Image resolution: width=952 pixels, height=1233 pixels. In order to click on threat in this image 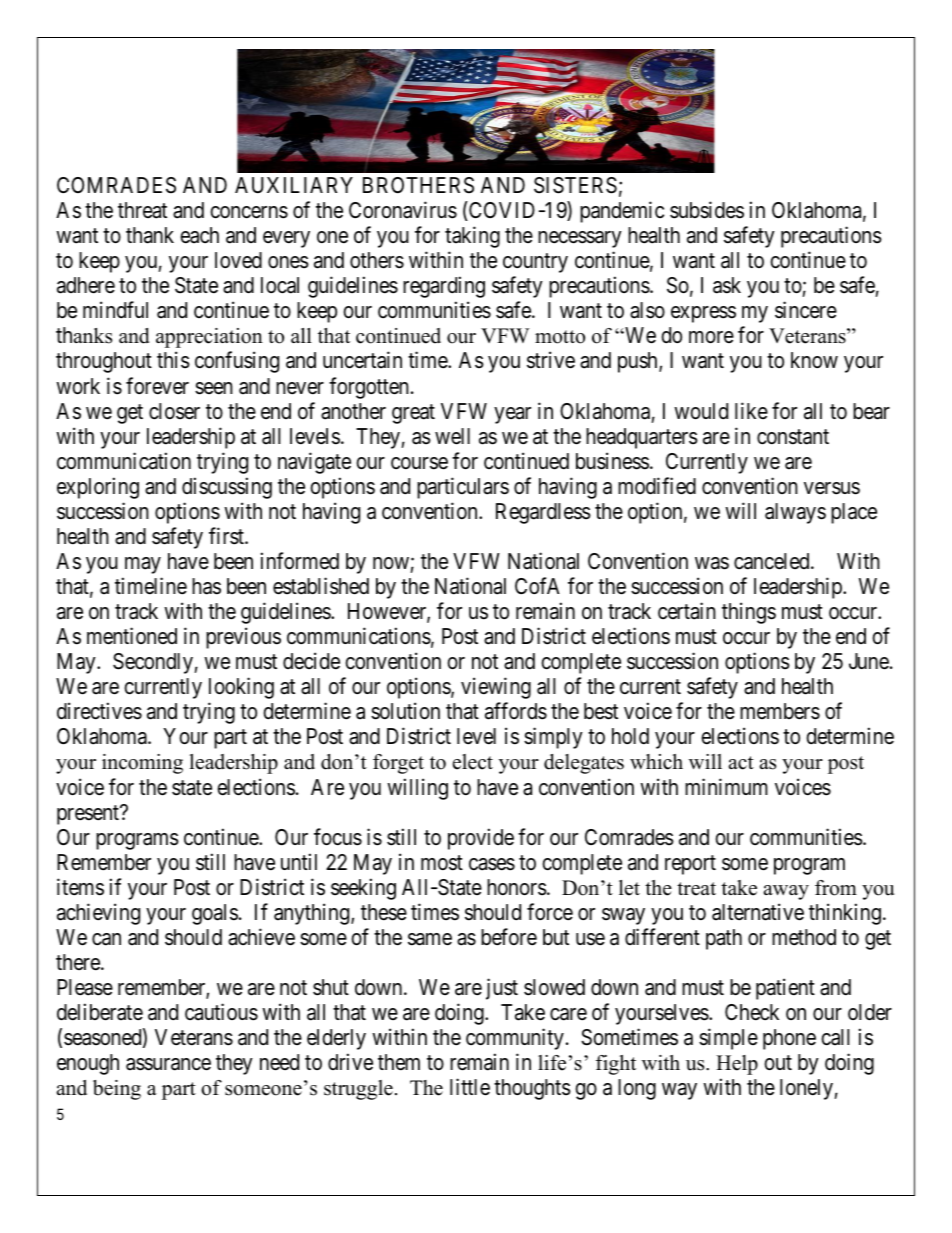, I will do `click(142, 210)`.
